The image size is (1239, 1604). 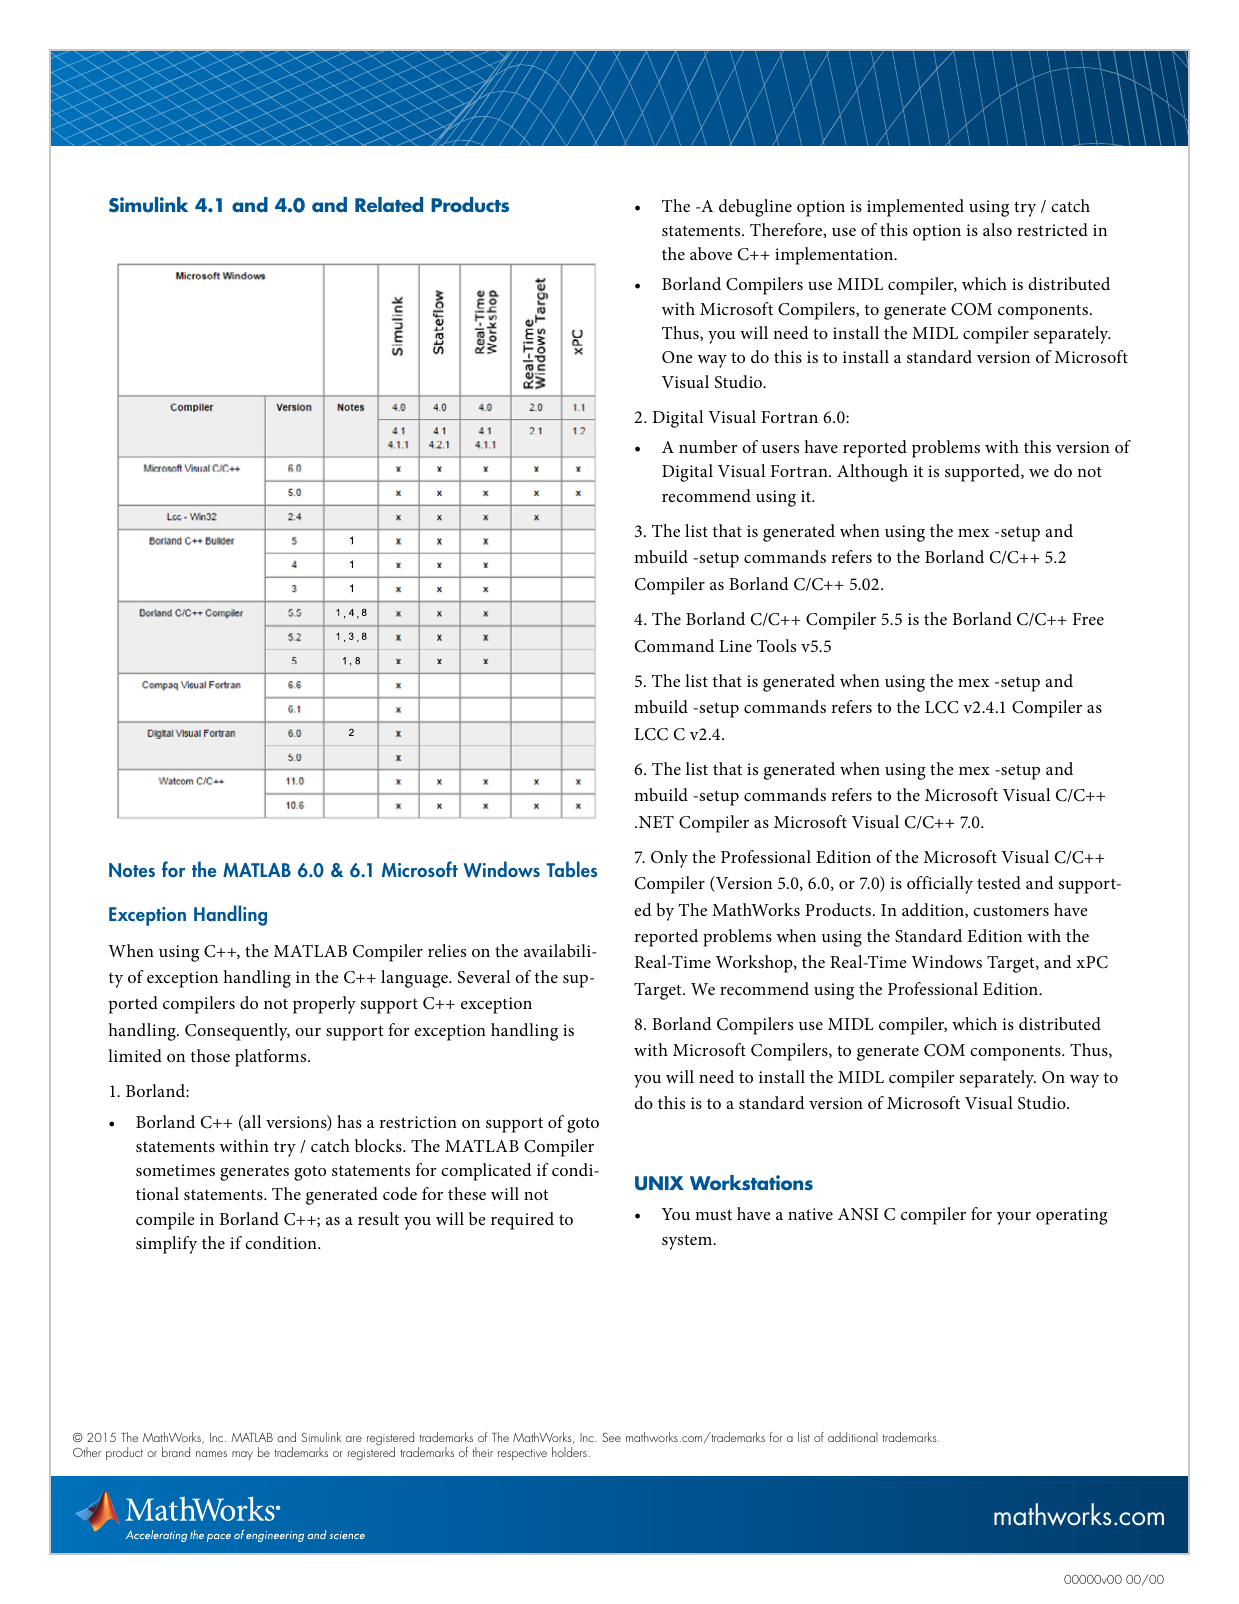 What do you see at coordinates (389, 205) in the document?
I see `Related` at bounding box center [389, 205].
